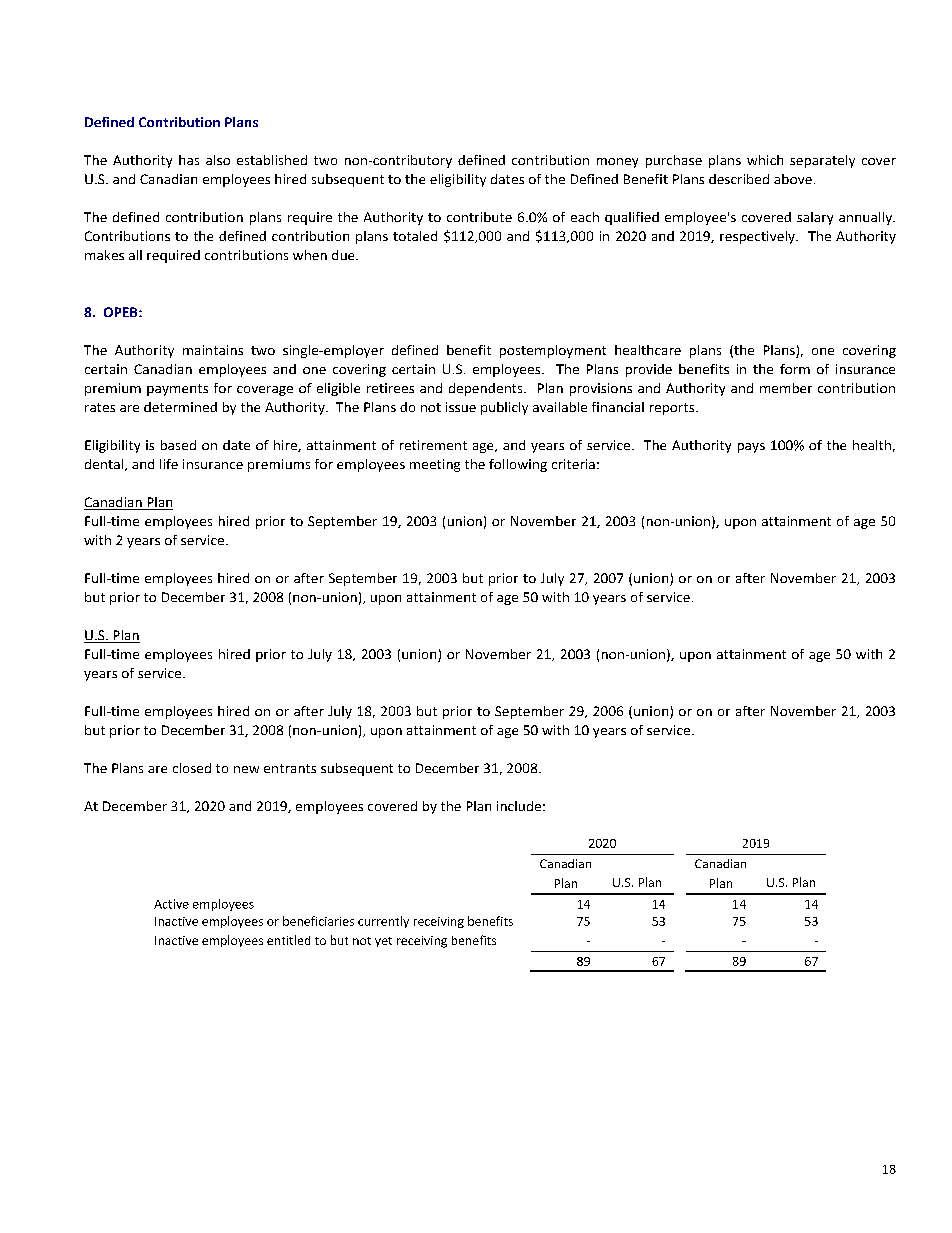 This page has width=952, height=1233. What do you see at coordinates (479, 217) in the page?
I see `contribute` at bounding box center [479, 217].
